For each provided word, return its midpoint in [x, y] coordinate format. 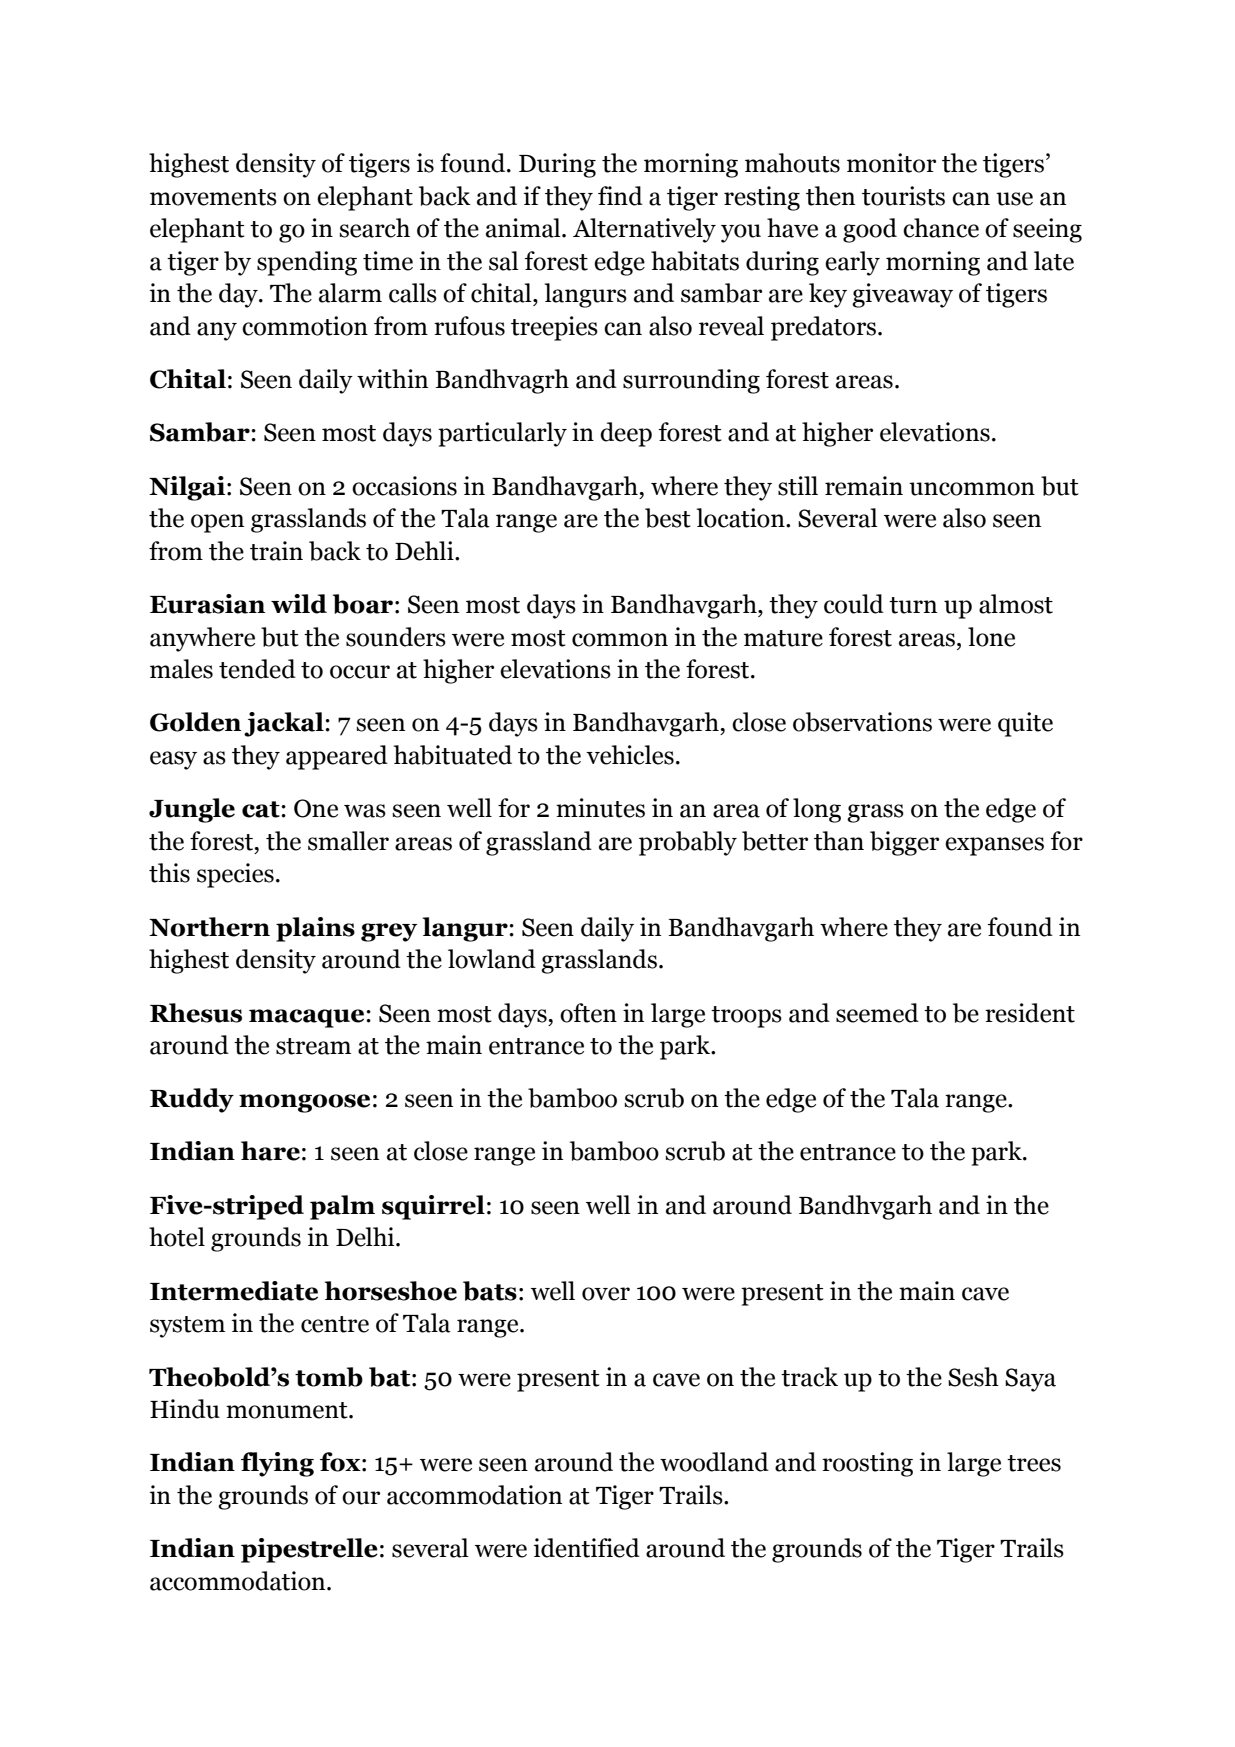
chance [941, 228]
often [588, 1013]
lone [991, 637]
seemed [877, 1013]
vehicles [630, 755]
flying [277, 1464]
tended [257, 669]
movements [213, 197]
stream [313, 1046]
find [620, 196]
